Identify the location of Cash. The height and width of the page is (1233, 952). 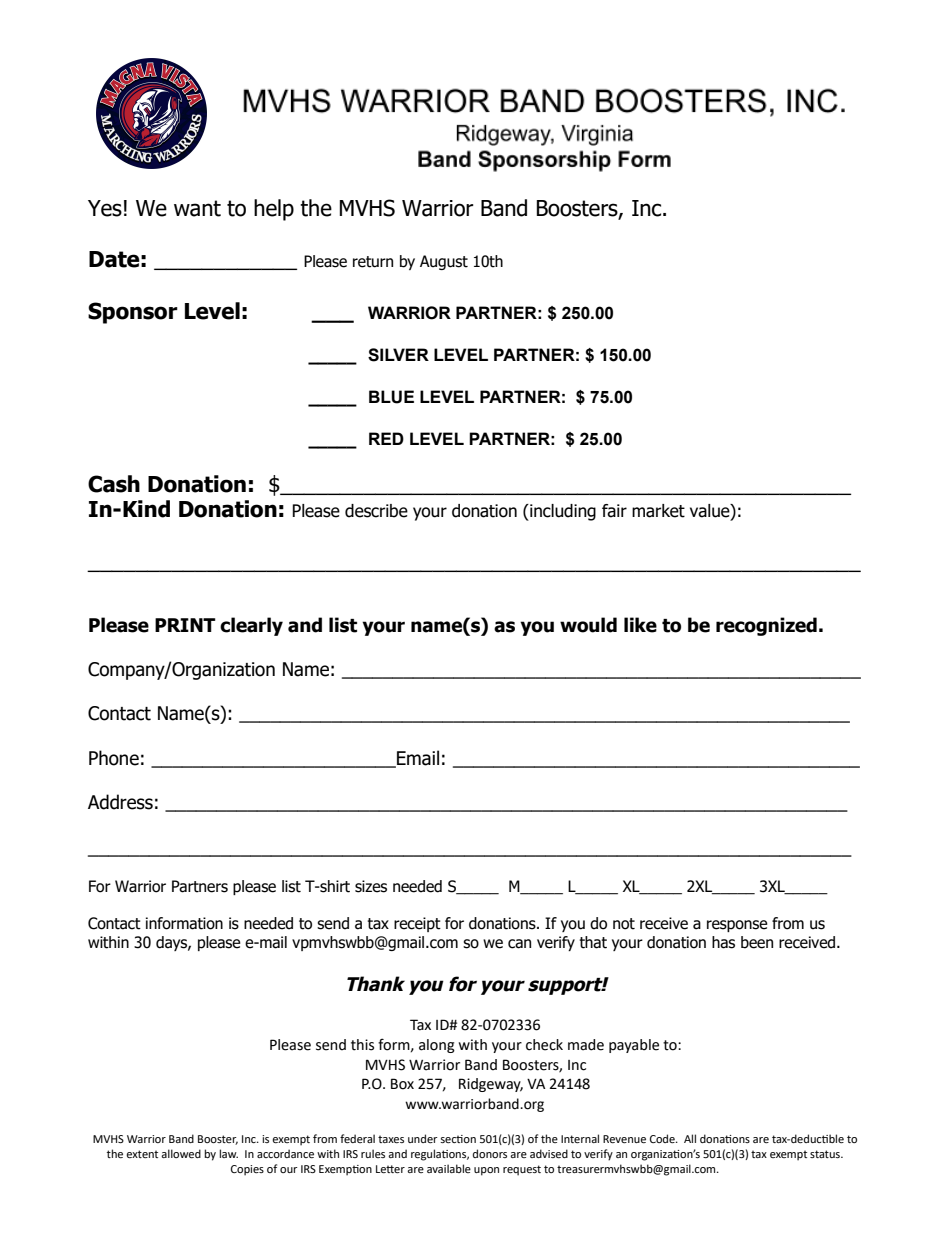
(114, 484).
